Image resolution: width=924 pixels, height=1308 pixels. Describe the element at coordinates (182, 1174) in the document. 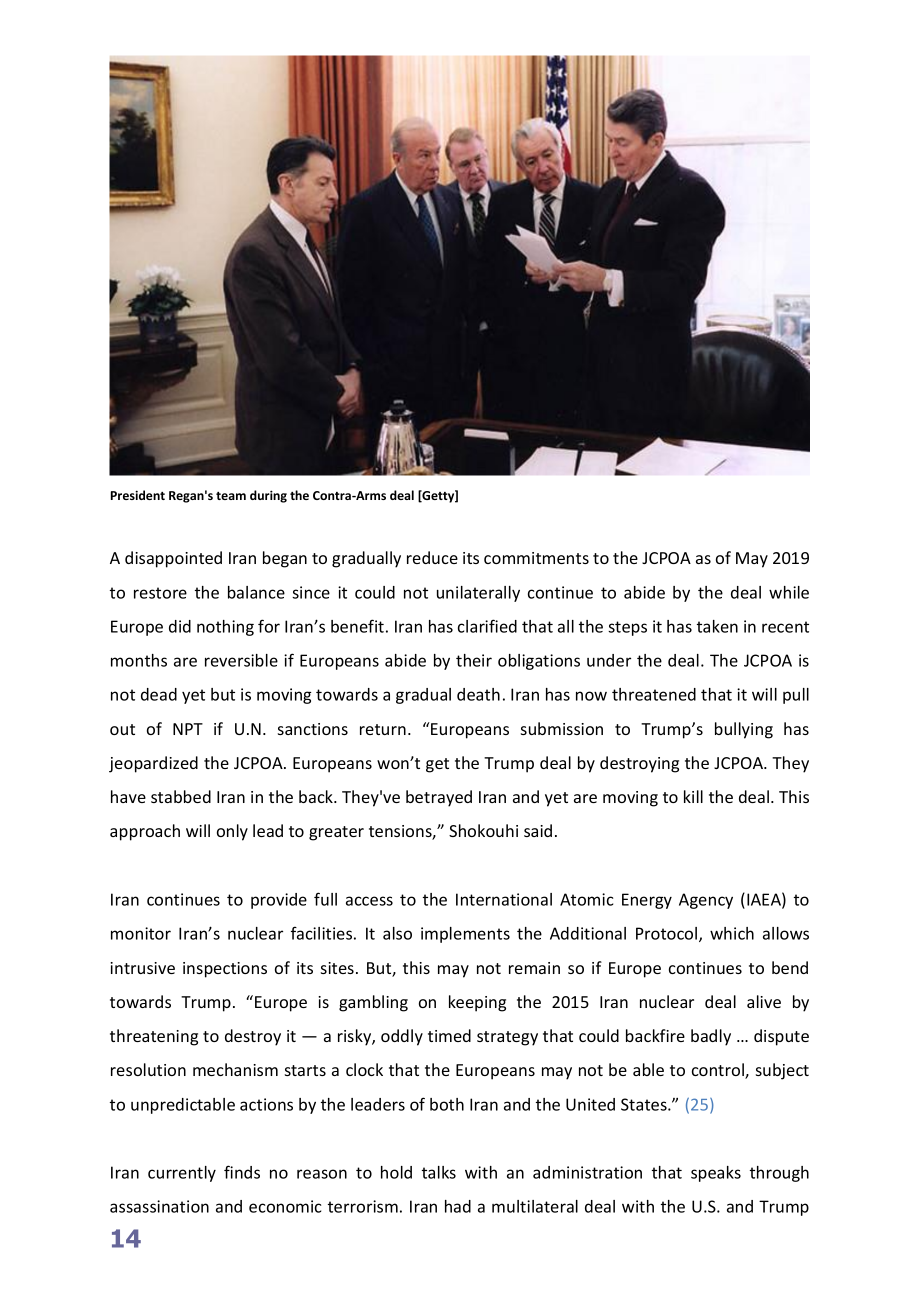

I see `currently` at that location.
